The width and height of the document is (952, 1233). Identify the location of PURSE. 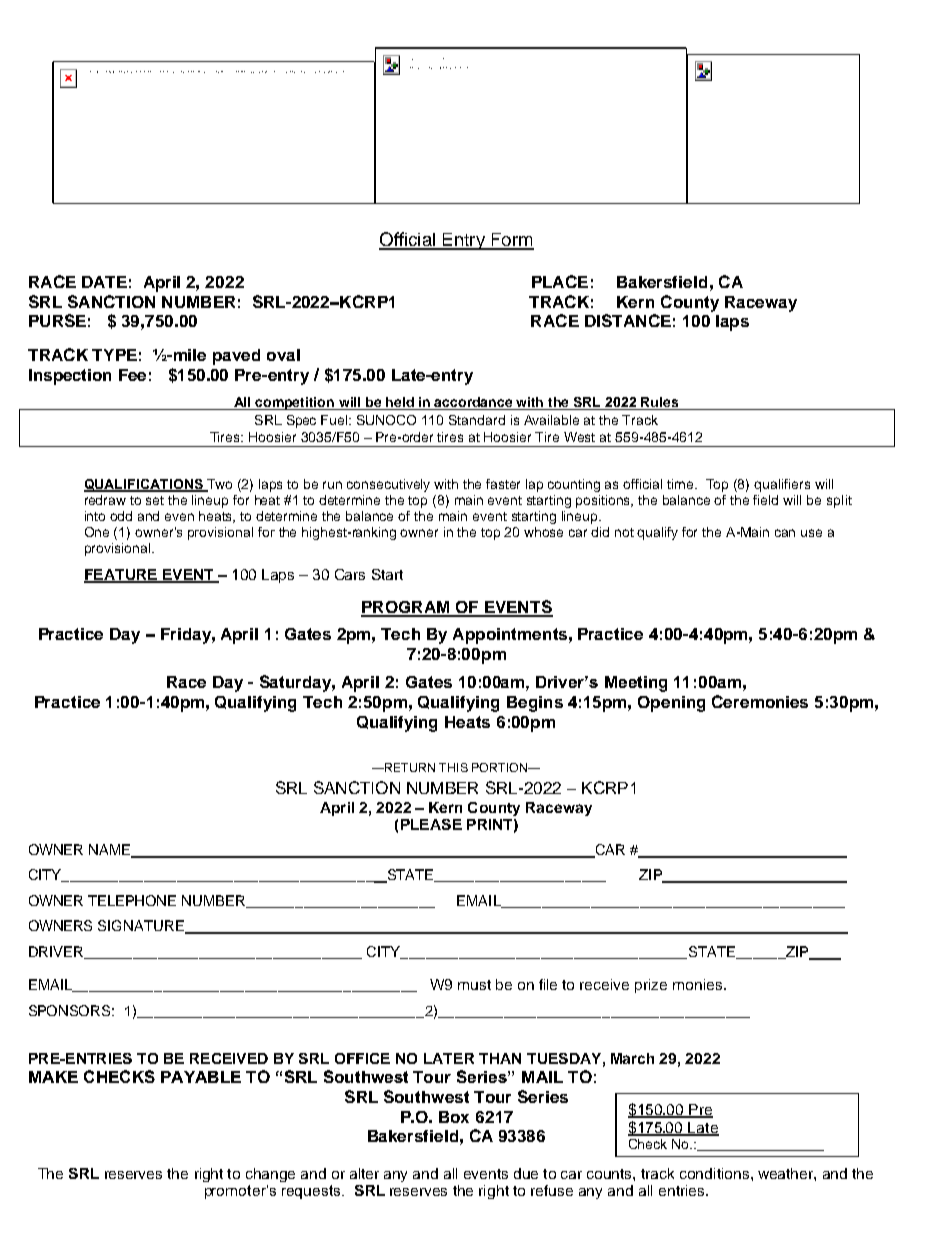
(57, 320).
